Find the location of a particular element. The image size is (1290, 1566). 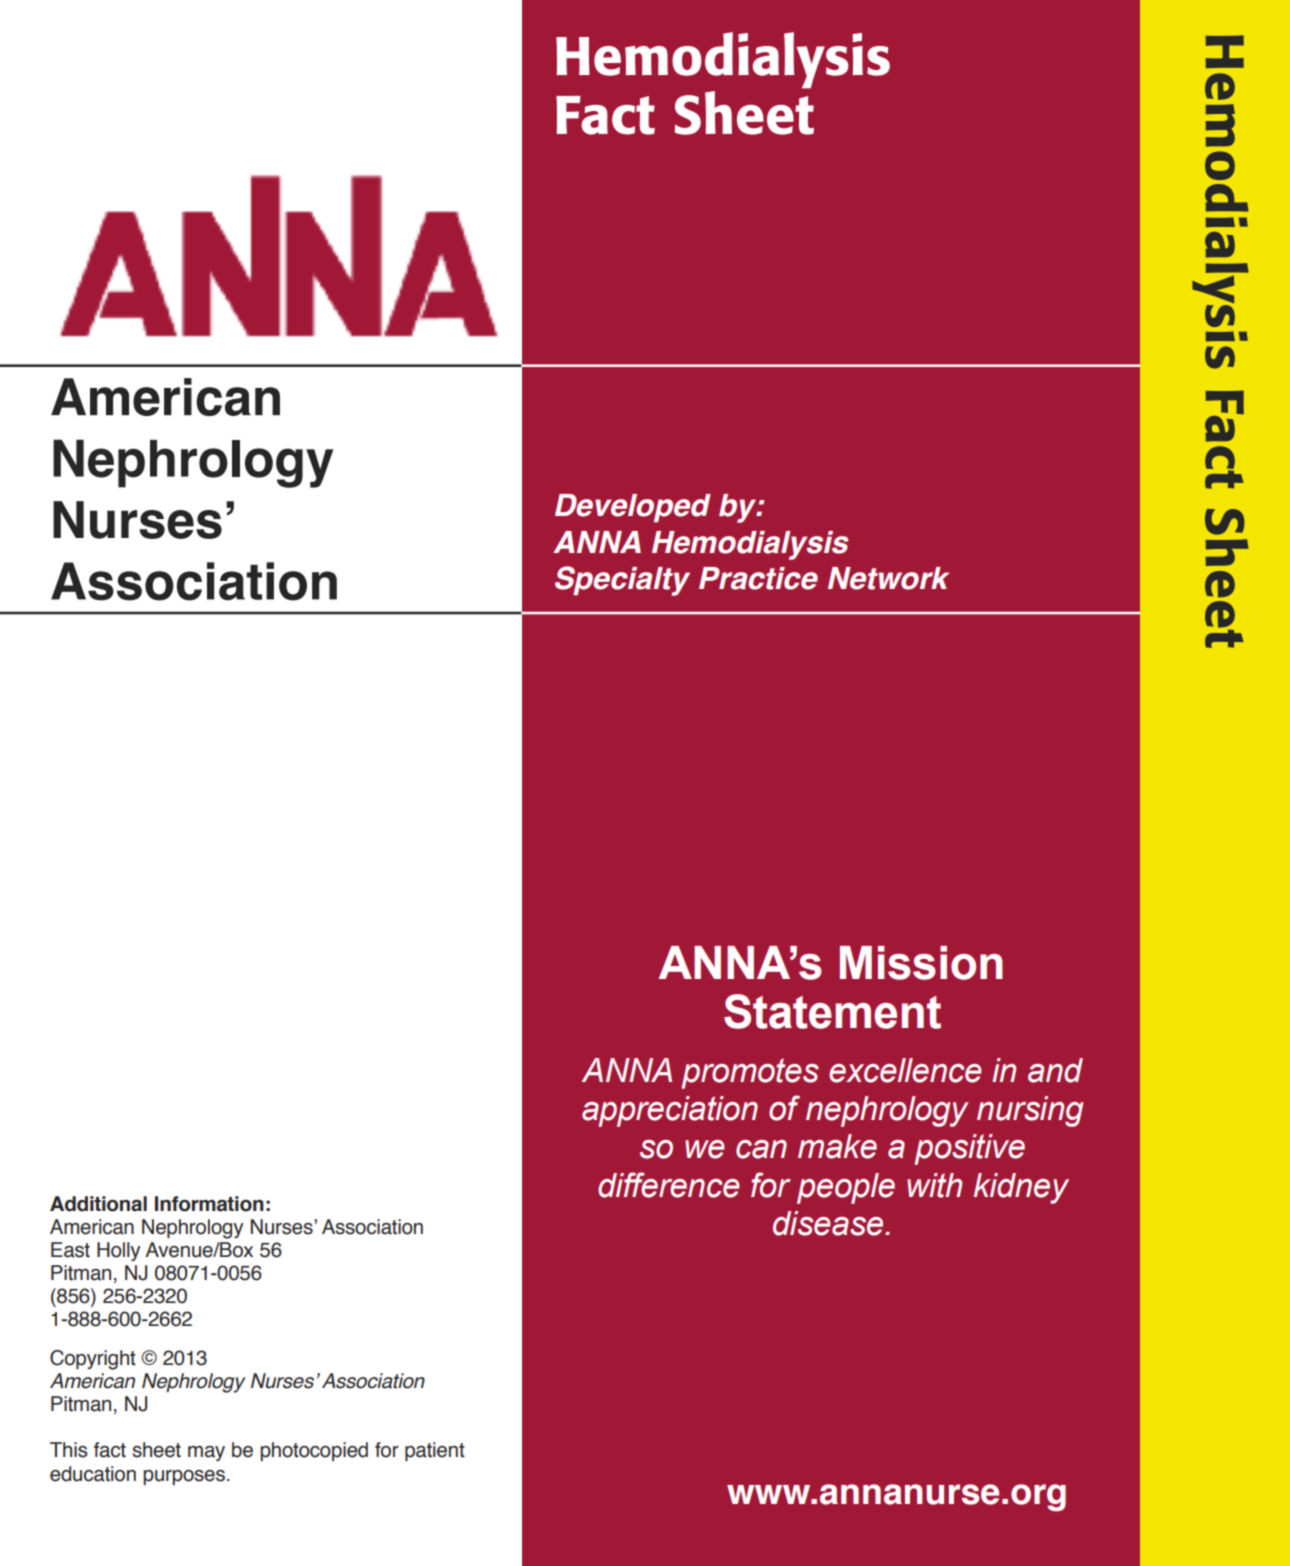

Mission is located at coordinates (921, 963).
